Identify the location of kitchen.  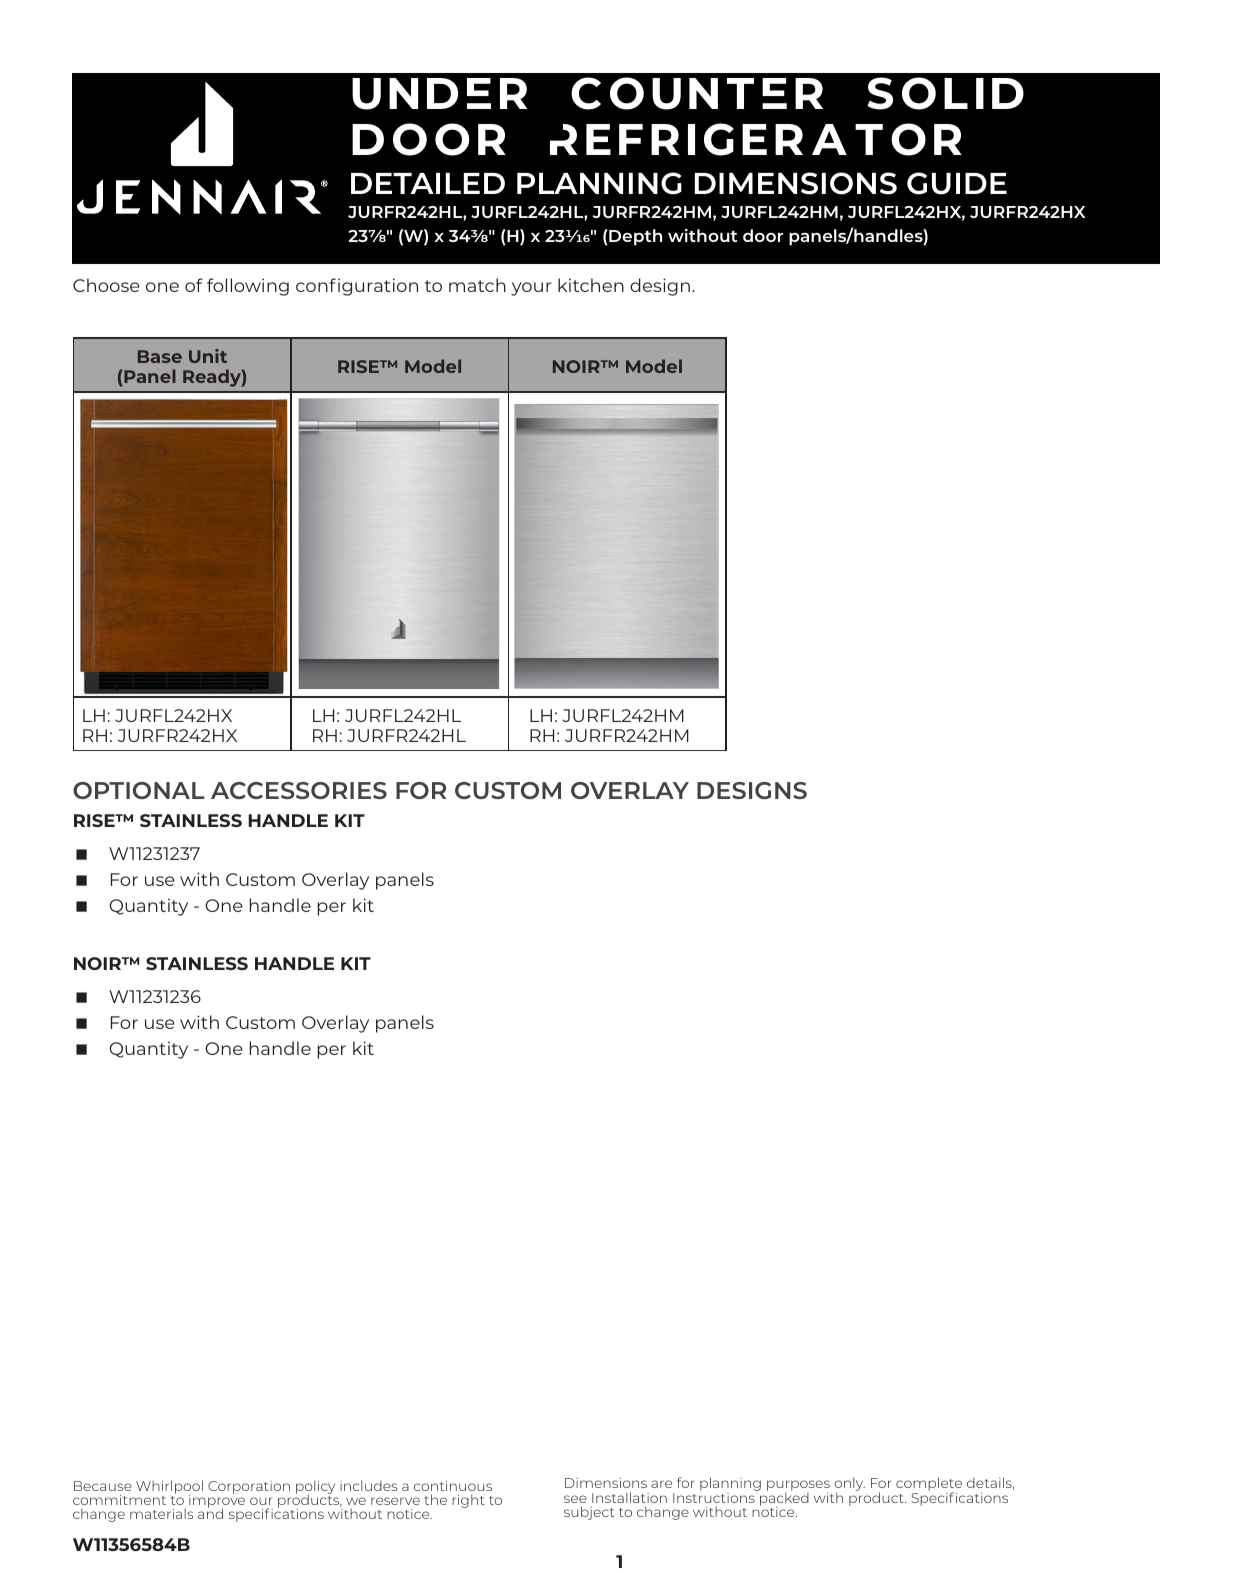
(591, 285).
